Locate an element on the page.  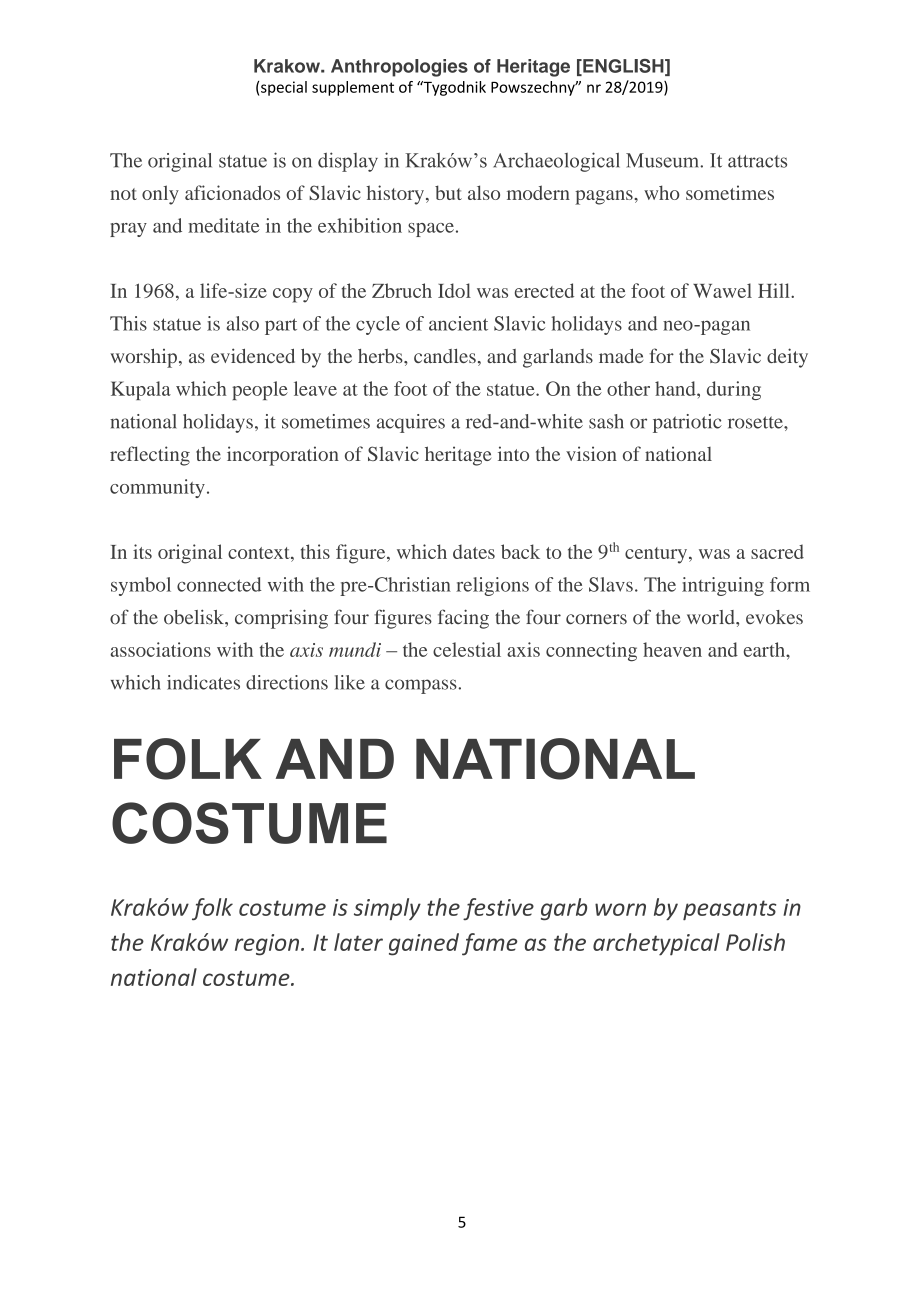
Museum is located at coordinates (663, 160).
